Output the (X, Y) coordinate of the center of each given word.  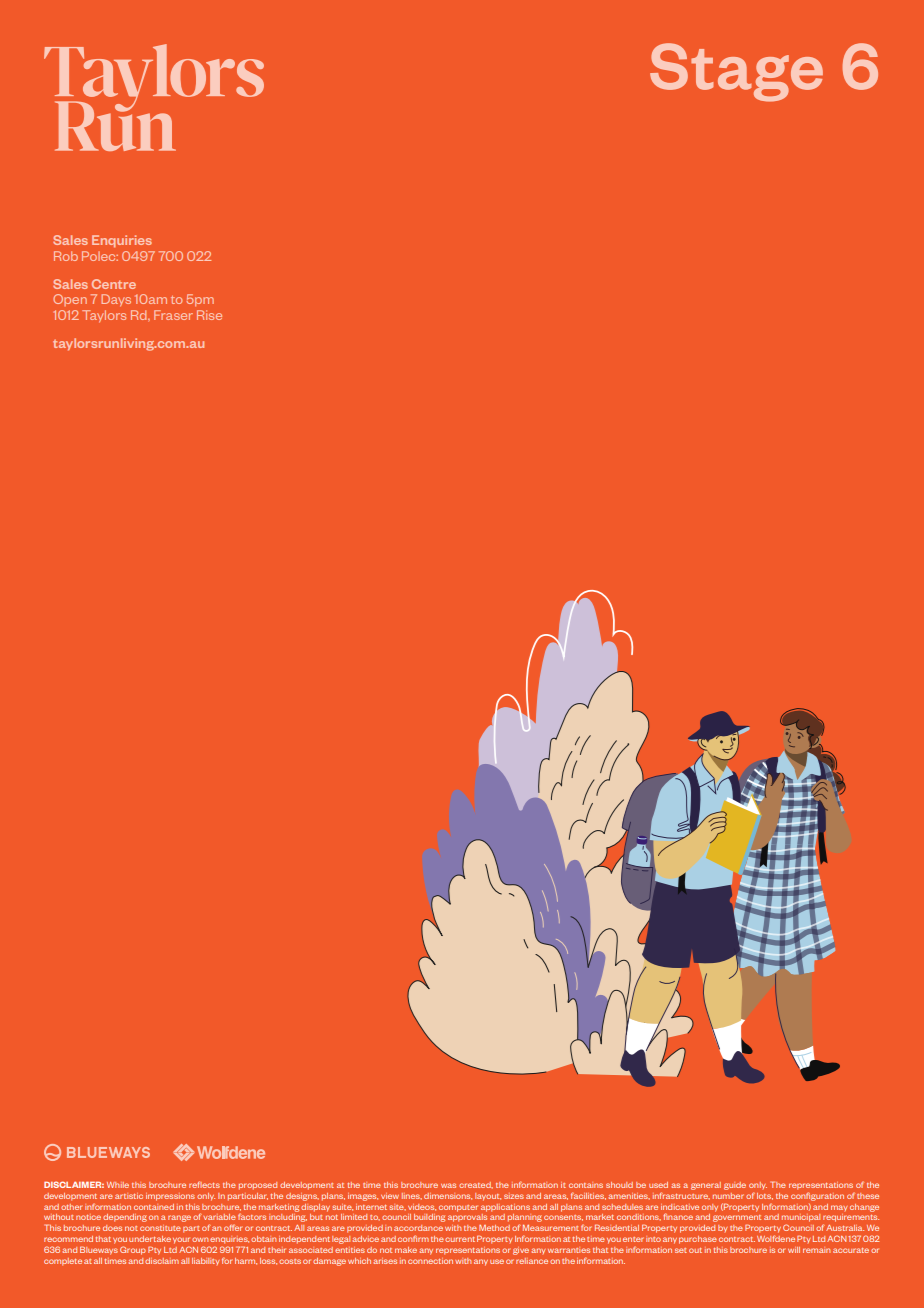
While (118, 1185)
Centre (114, 284)
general (706, 1186)
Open (70, 300)
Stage (736, 72)
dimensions (448, 1196)
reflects (204, 1184)
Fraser (173, 315)
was (448, 1185)
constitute (160, 1228)
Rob (66, 256)
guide (735, 1186)
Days (116, 300)
